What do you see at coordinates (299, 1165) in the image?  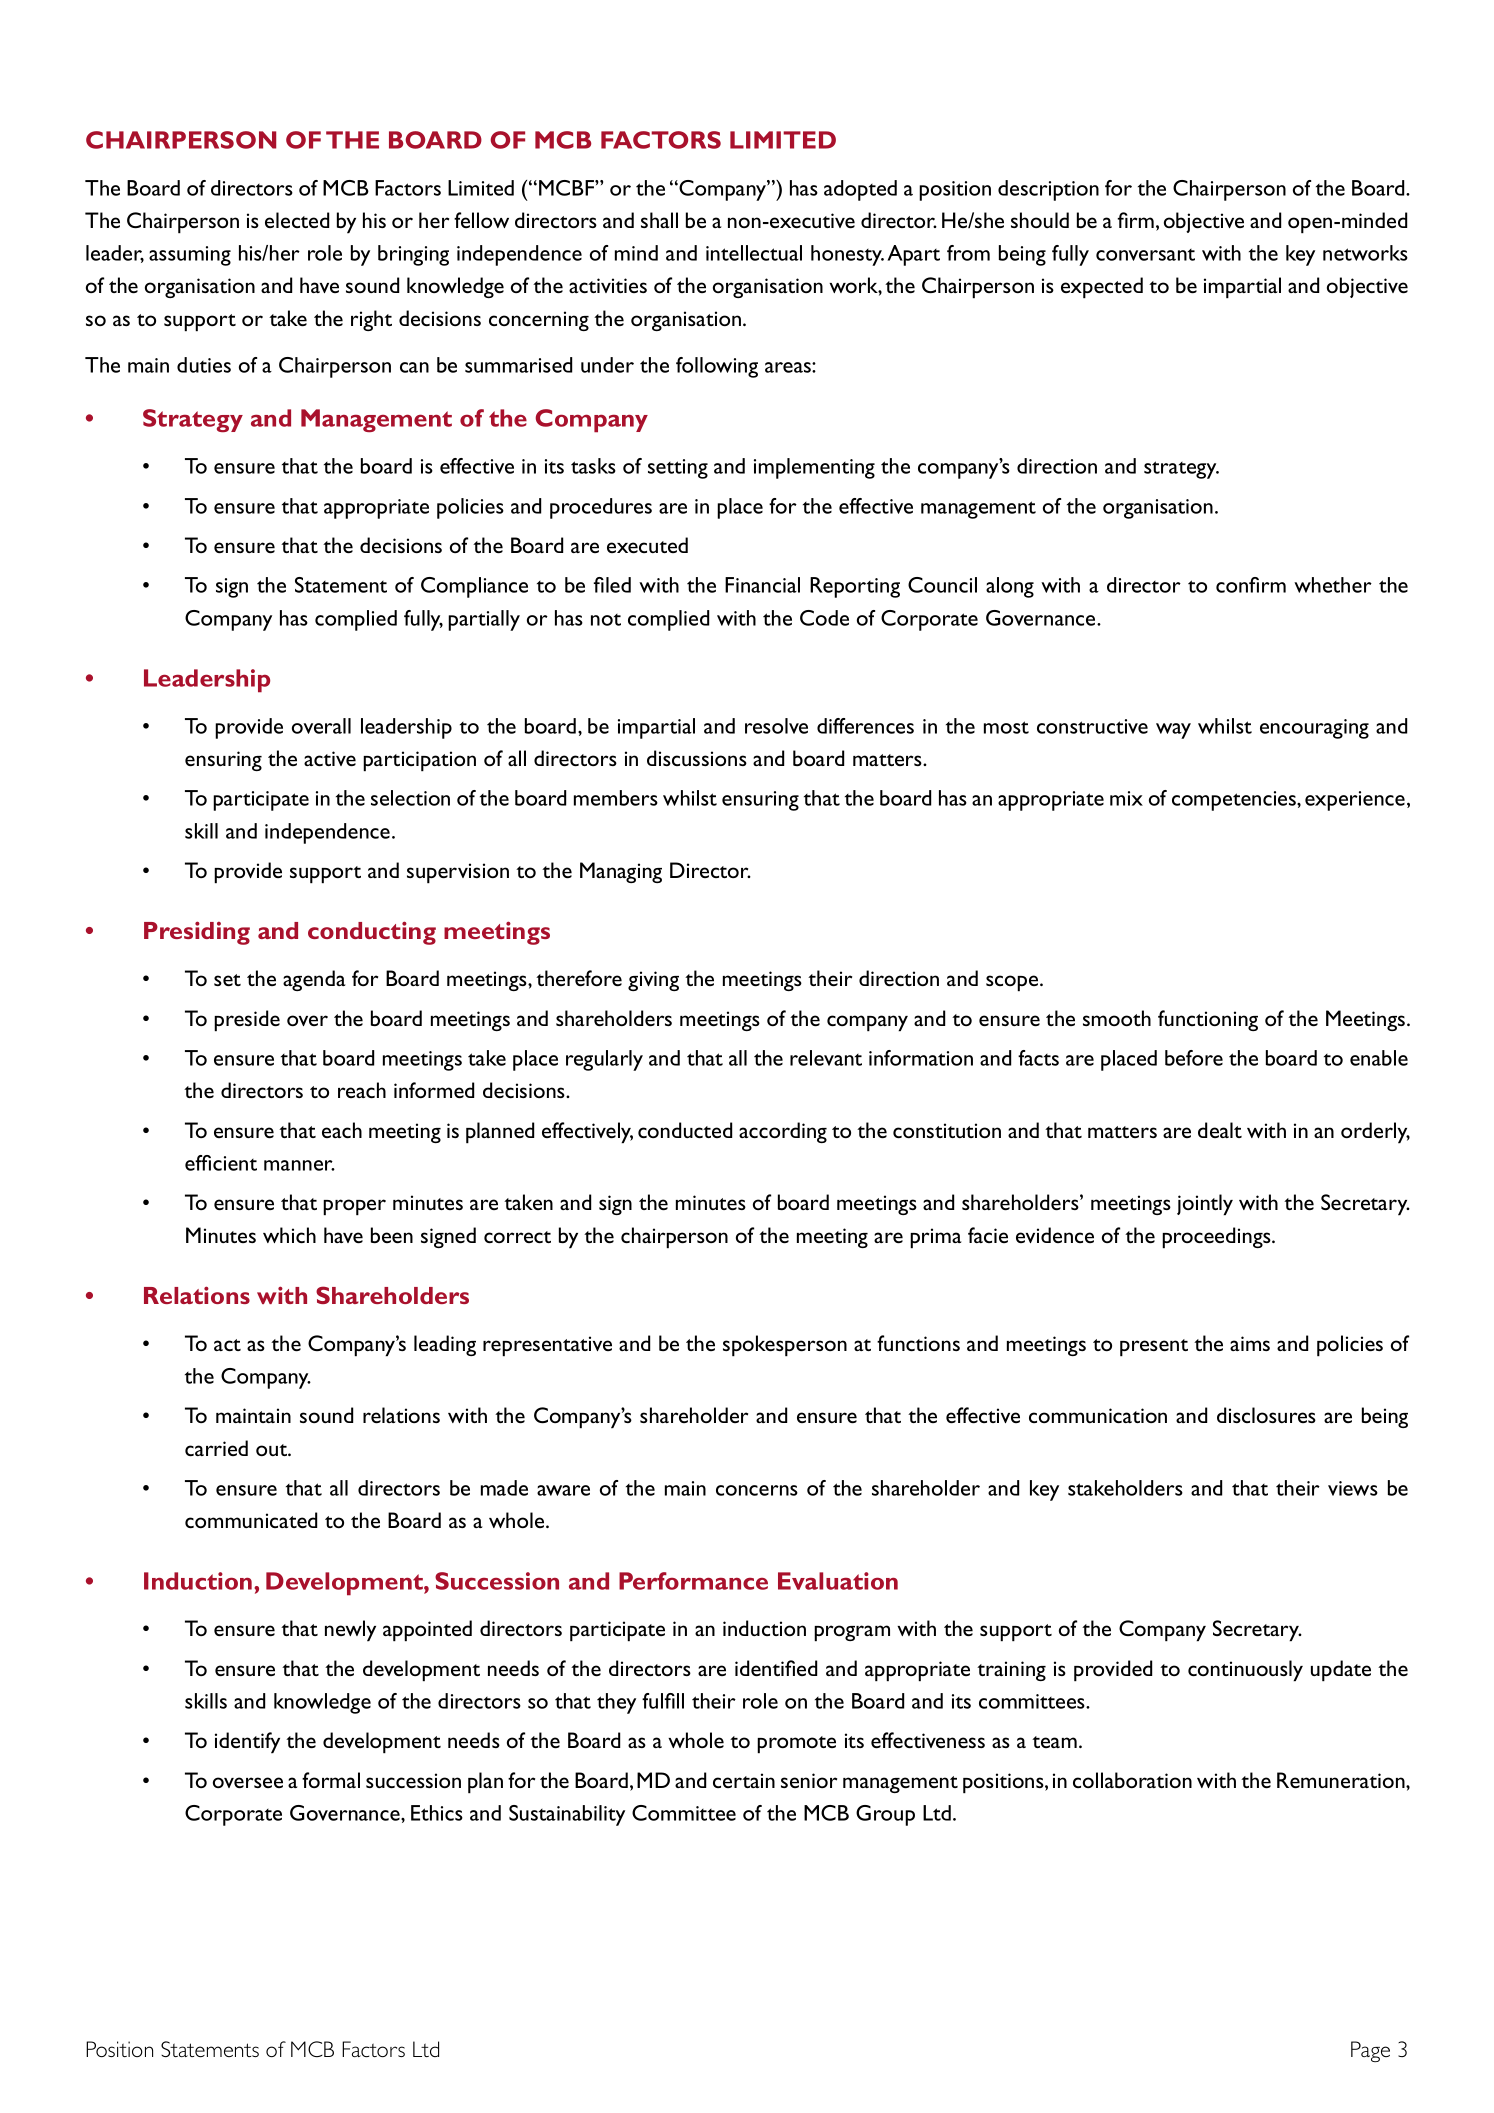 I see `manner` at bounding box center [299, 1165].
